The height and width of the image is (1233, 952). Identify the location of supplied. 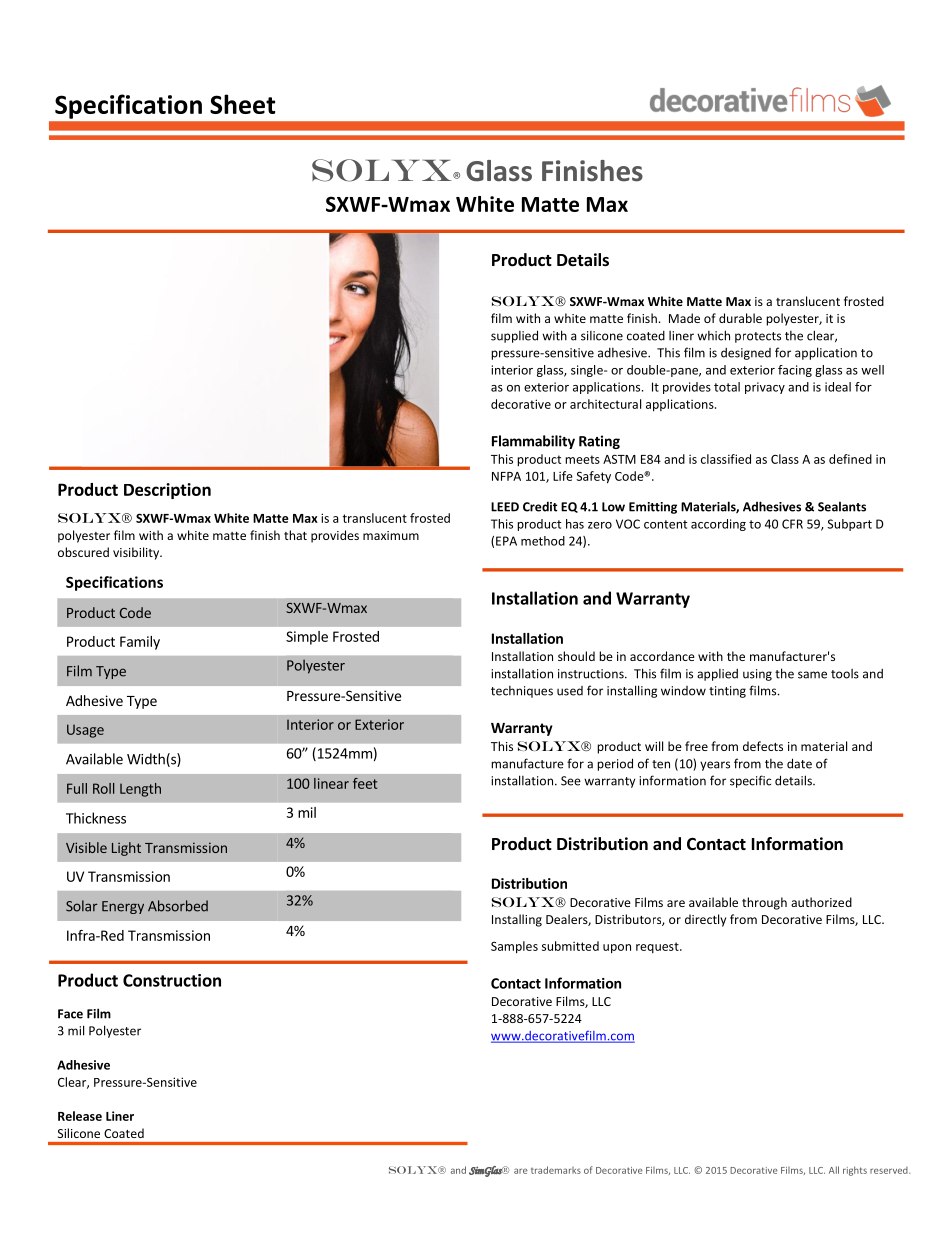
(514, 336).
